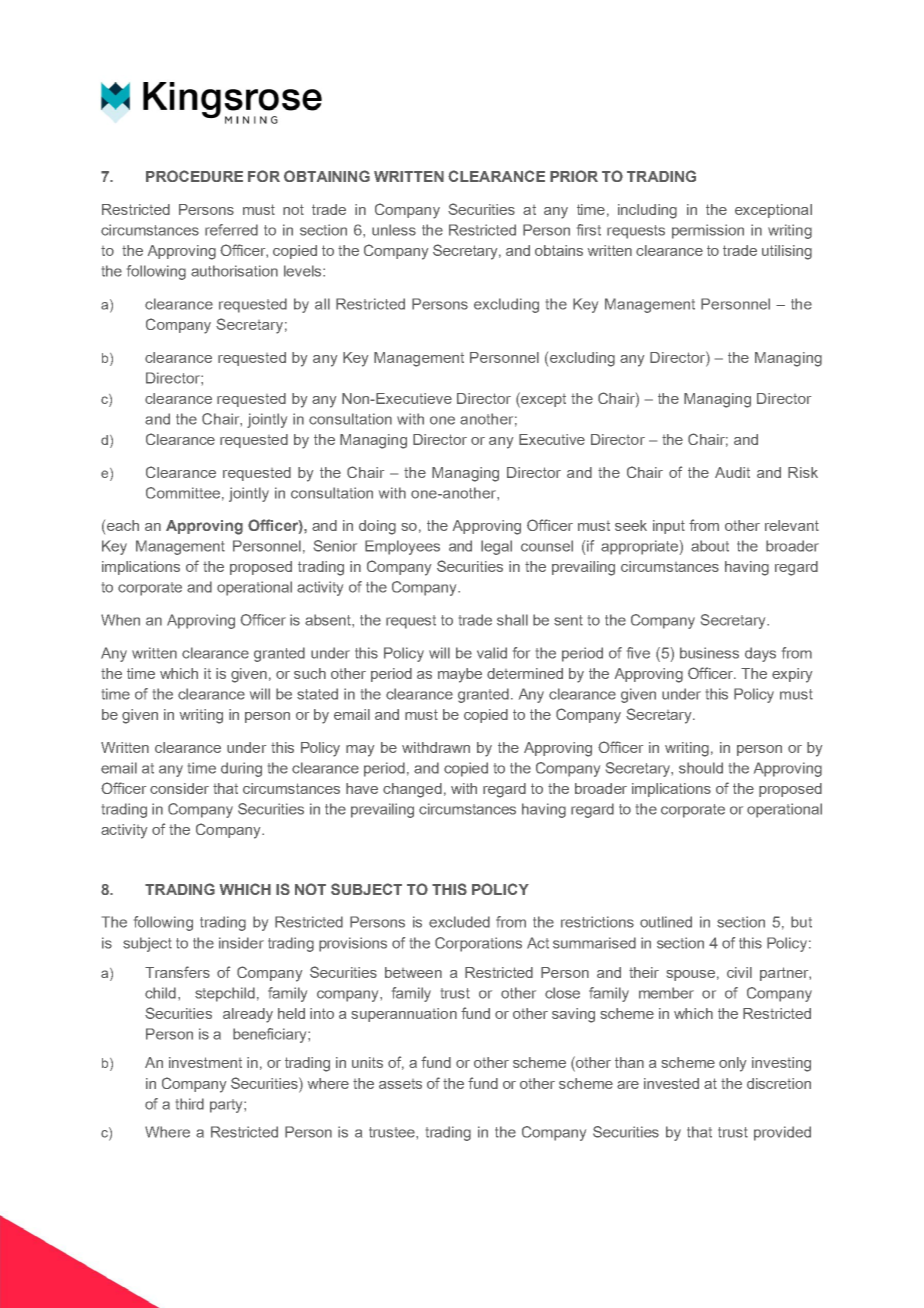 The width and height of the screenshot is (924, 1308). What do you see at coordinates (496, 547) in the screenshot?
I see `legal` at bounding box center [496, 547].
